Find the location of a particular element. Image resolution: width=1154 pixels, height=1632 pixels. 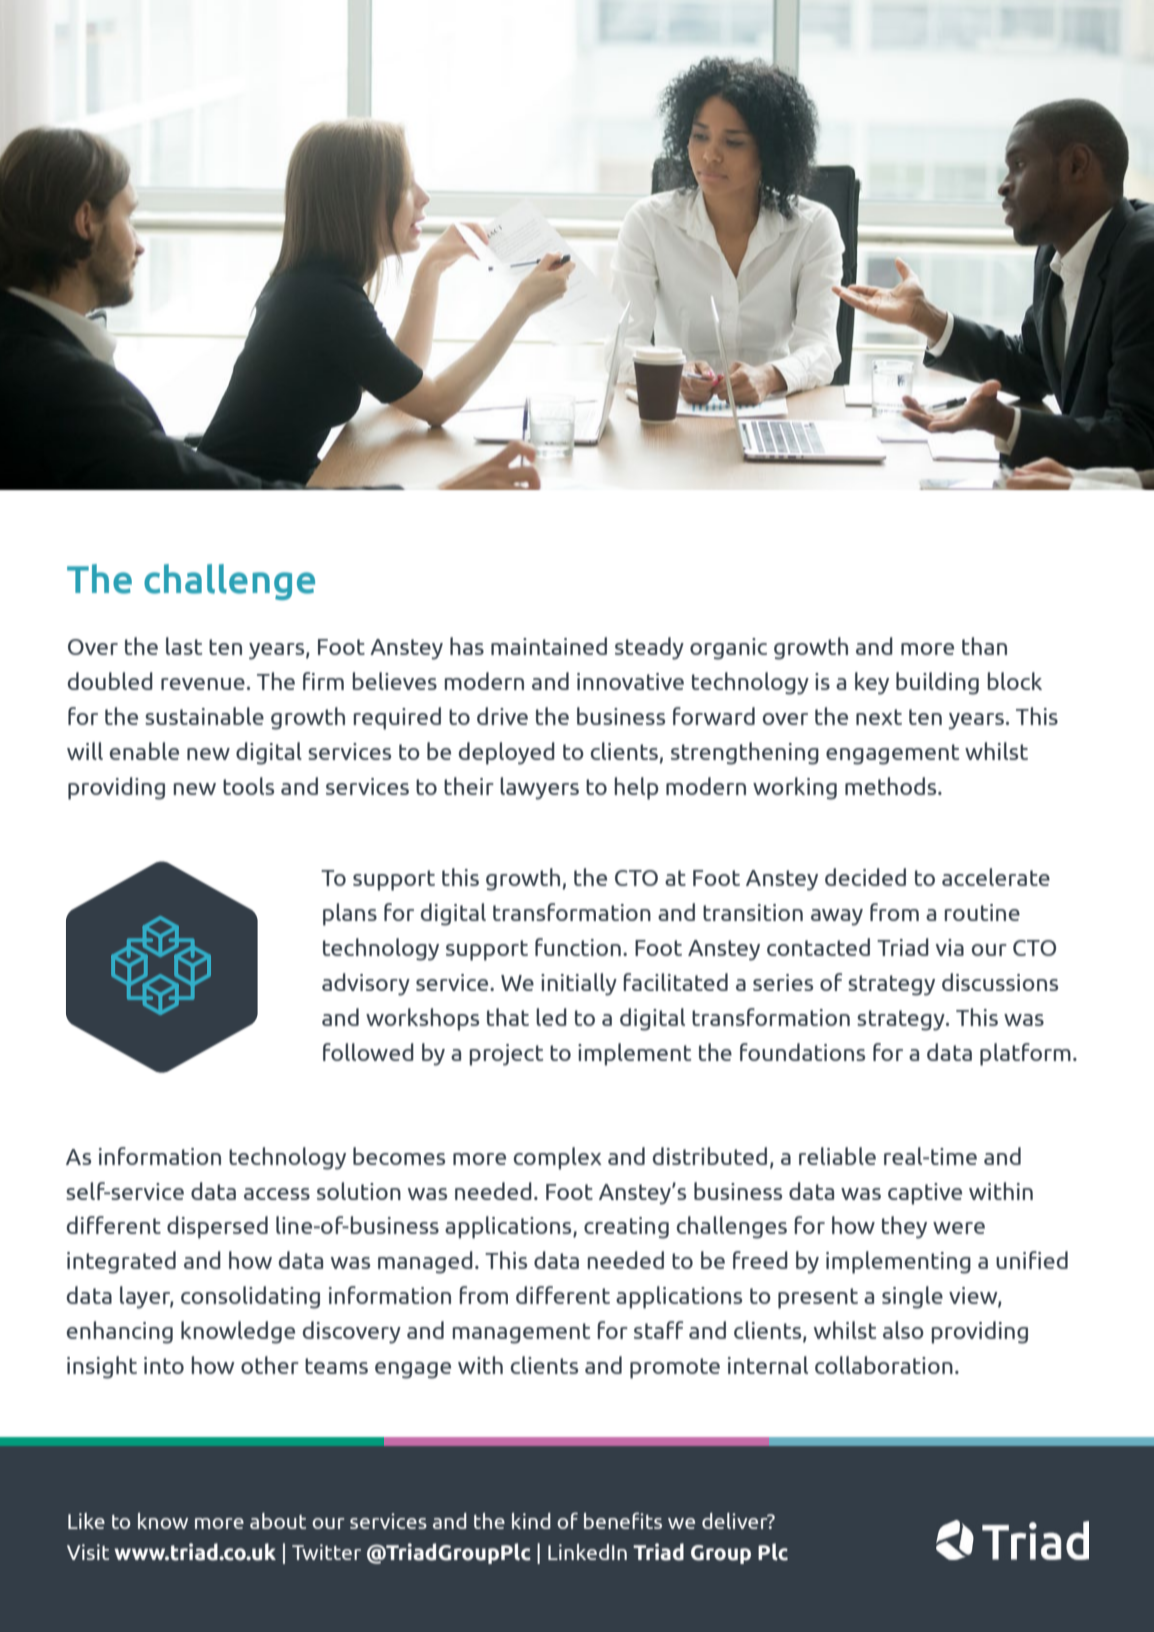

maintained is located at coordinates (549, 646).
